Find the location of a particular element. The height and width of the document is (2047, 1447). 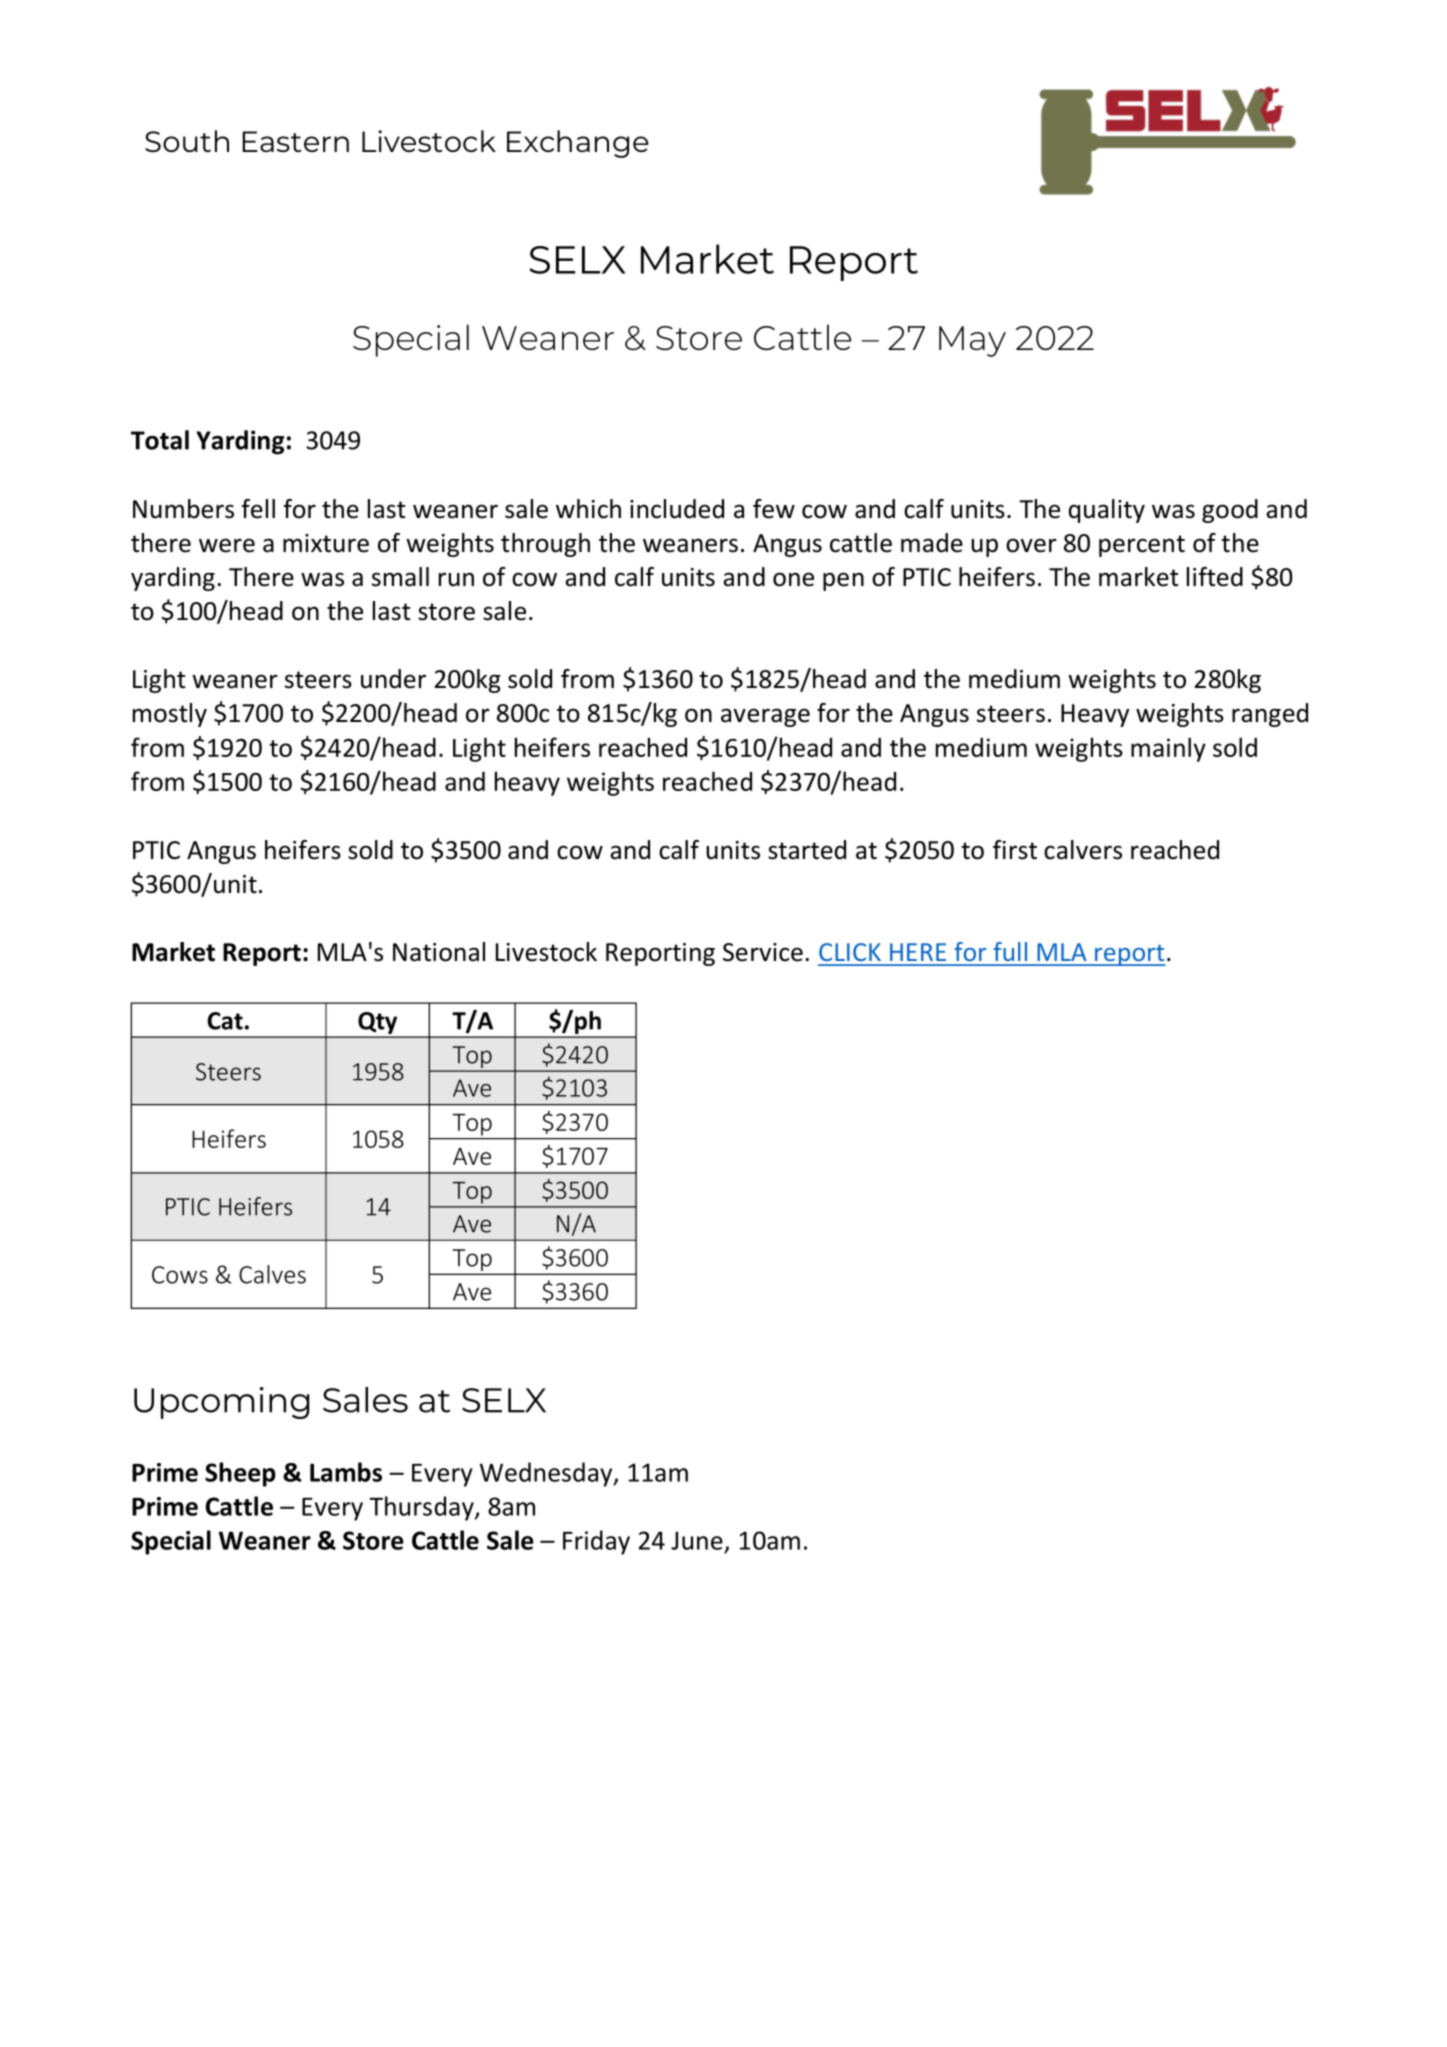

May is located at coordinates (972, 341).
